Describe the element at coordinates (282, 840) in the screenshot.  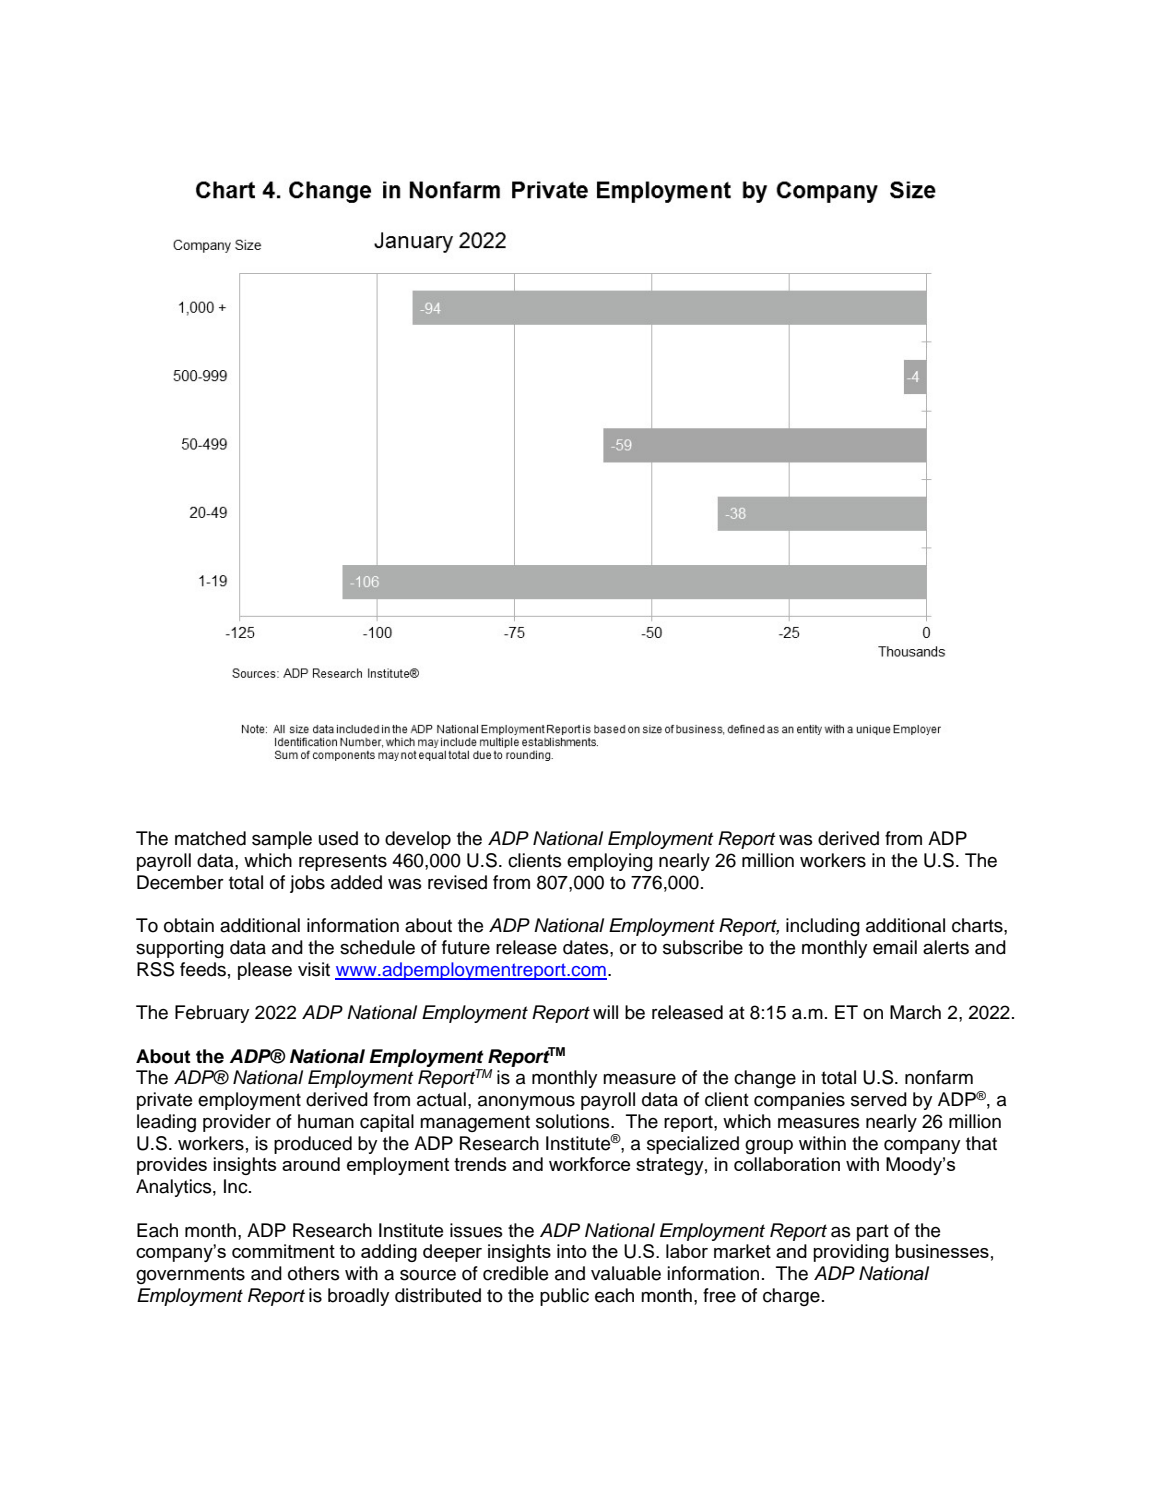
I see `sample` at that location.
